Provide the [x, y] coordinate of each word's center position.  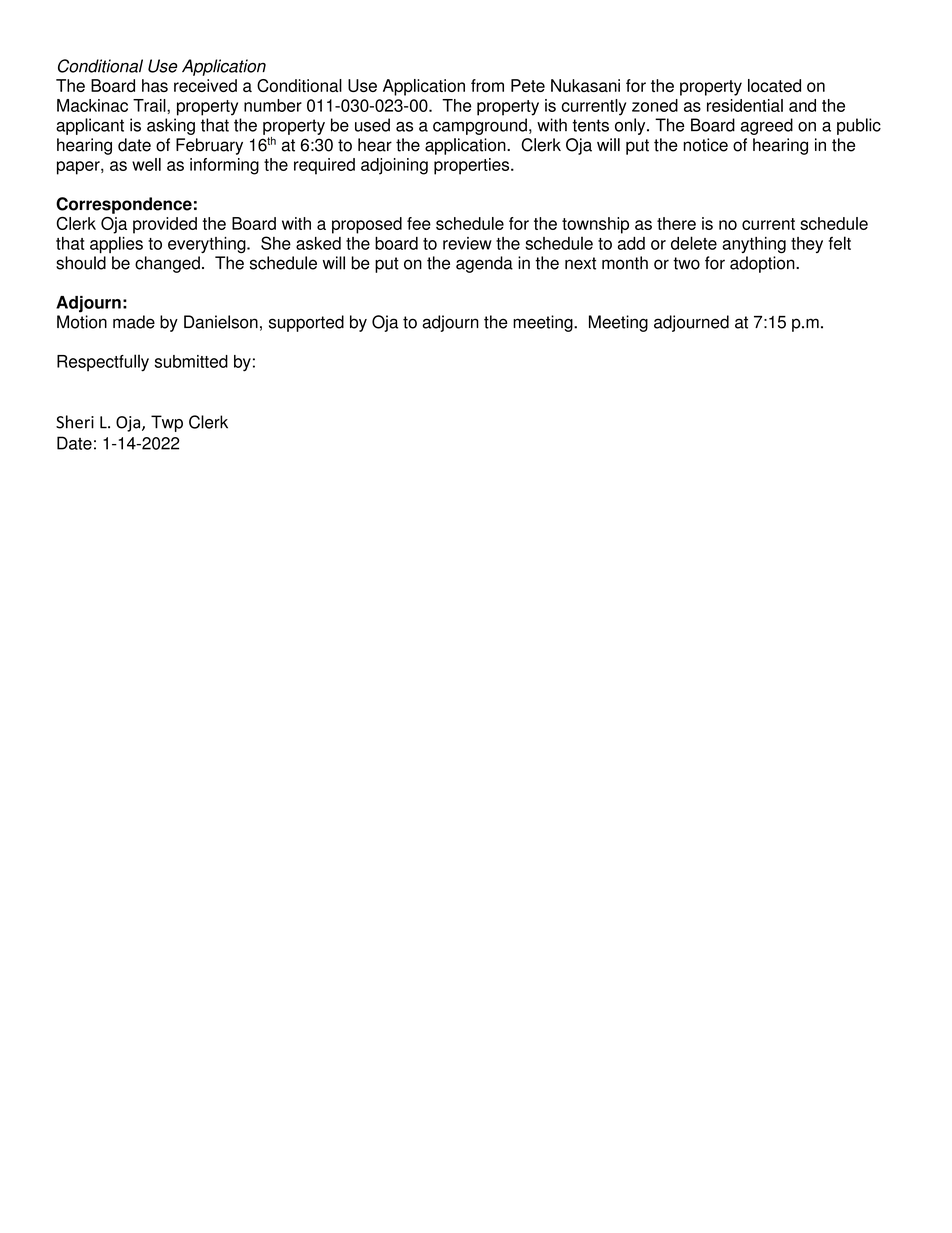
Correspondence [124, 205]
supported [306, 323]
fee [419, 223]
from [487, 85]
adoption [763, 264]
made [134, 322]
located [774, 85]
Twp [167, 423]
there [676, 223]
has [155, 85]
